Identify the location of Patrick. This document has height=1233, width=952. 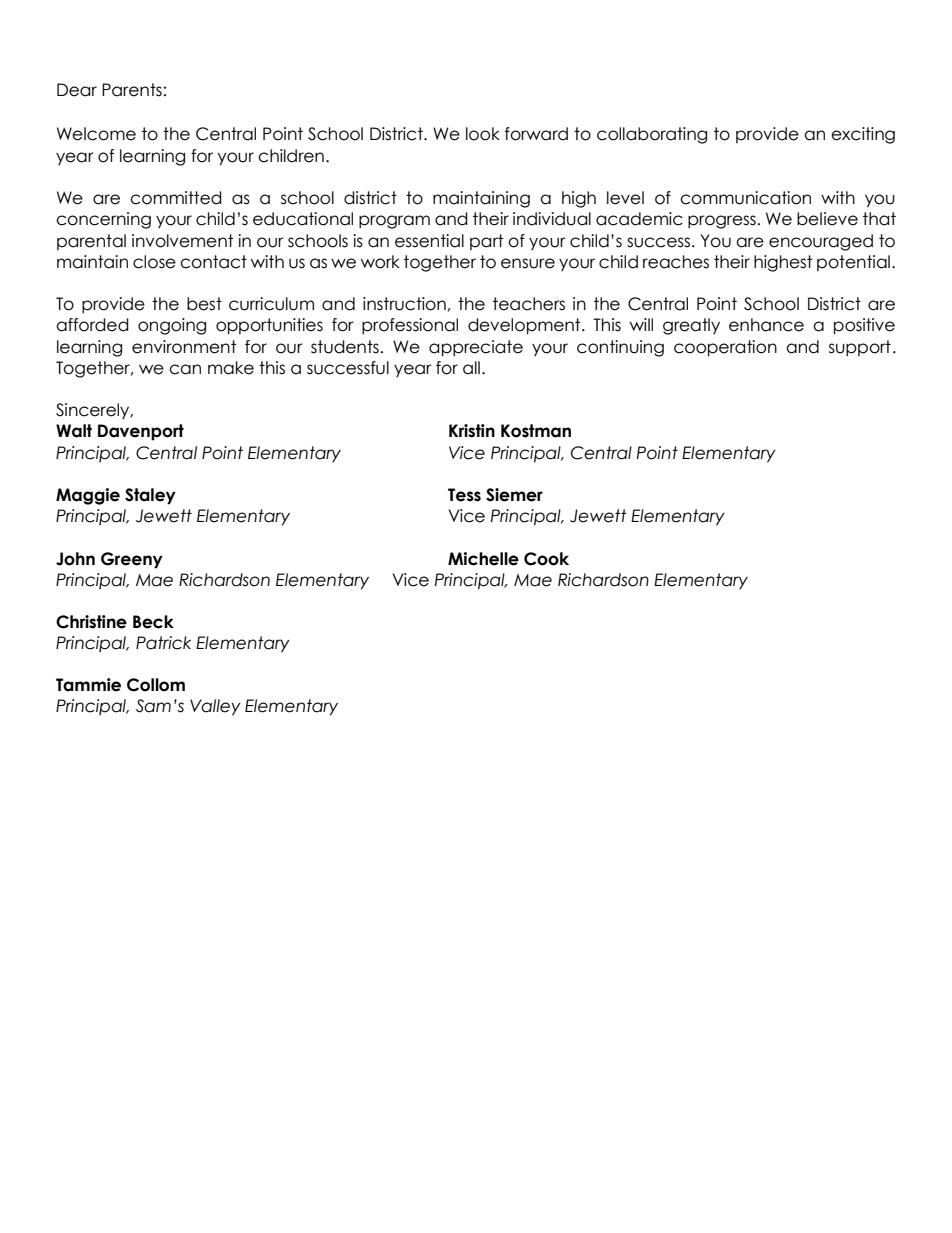
(163, 643).
